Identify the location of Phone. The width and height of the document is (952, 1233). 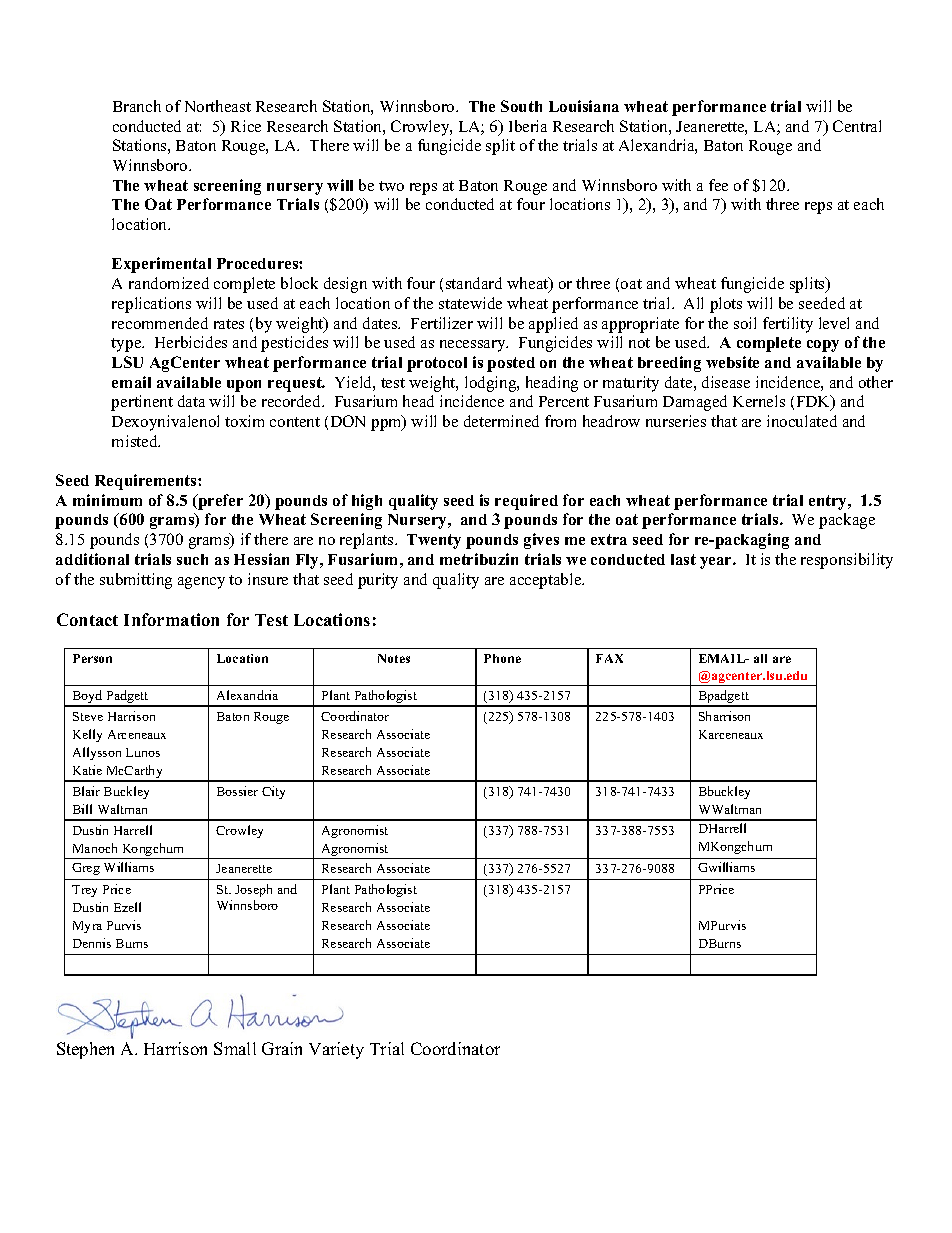
(502, 658).
